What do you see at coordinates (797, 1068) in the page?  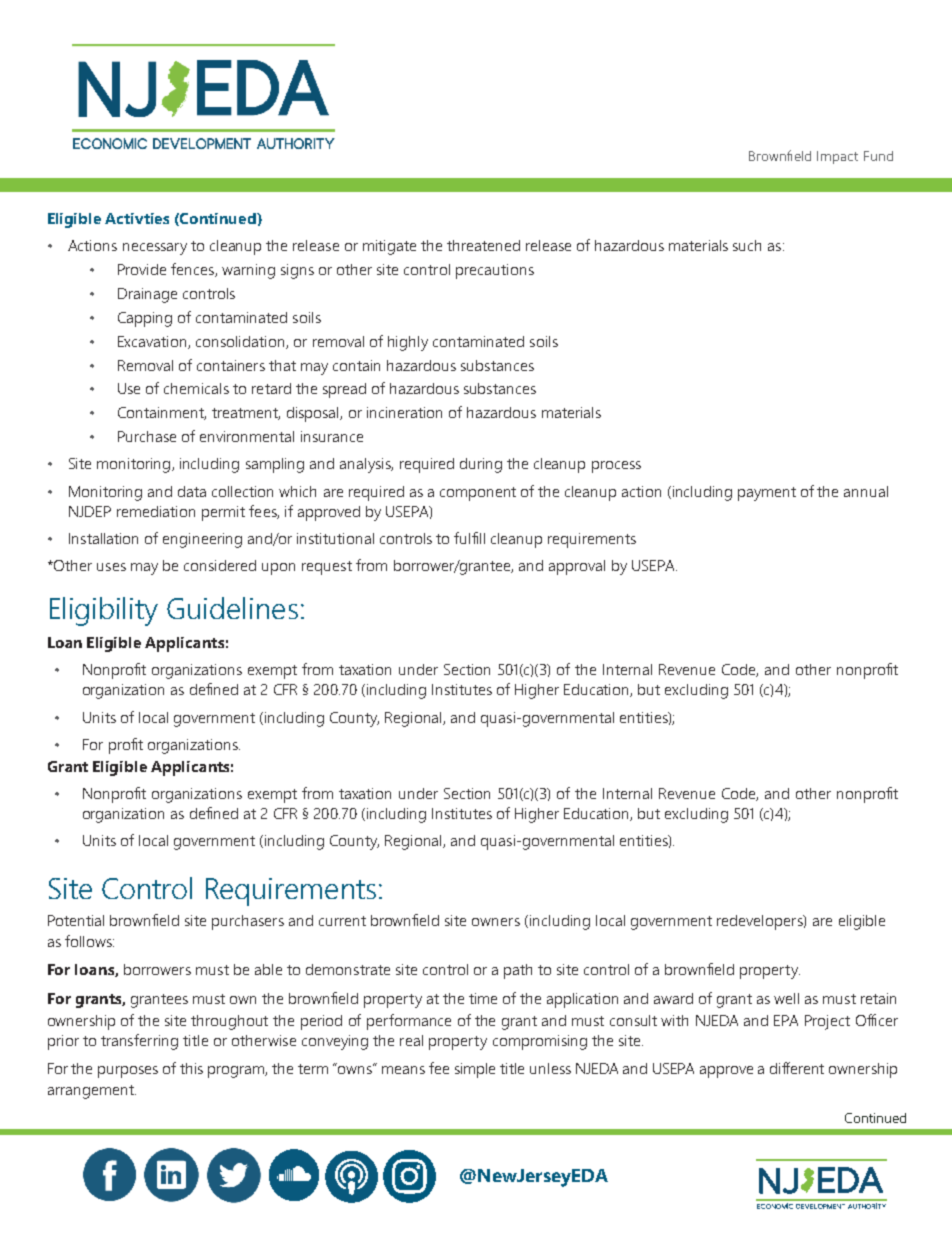 I see `different` at bounding box center [797, 1068].
